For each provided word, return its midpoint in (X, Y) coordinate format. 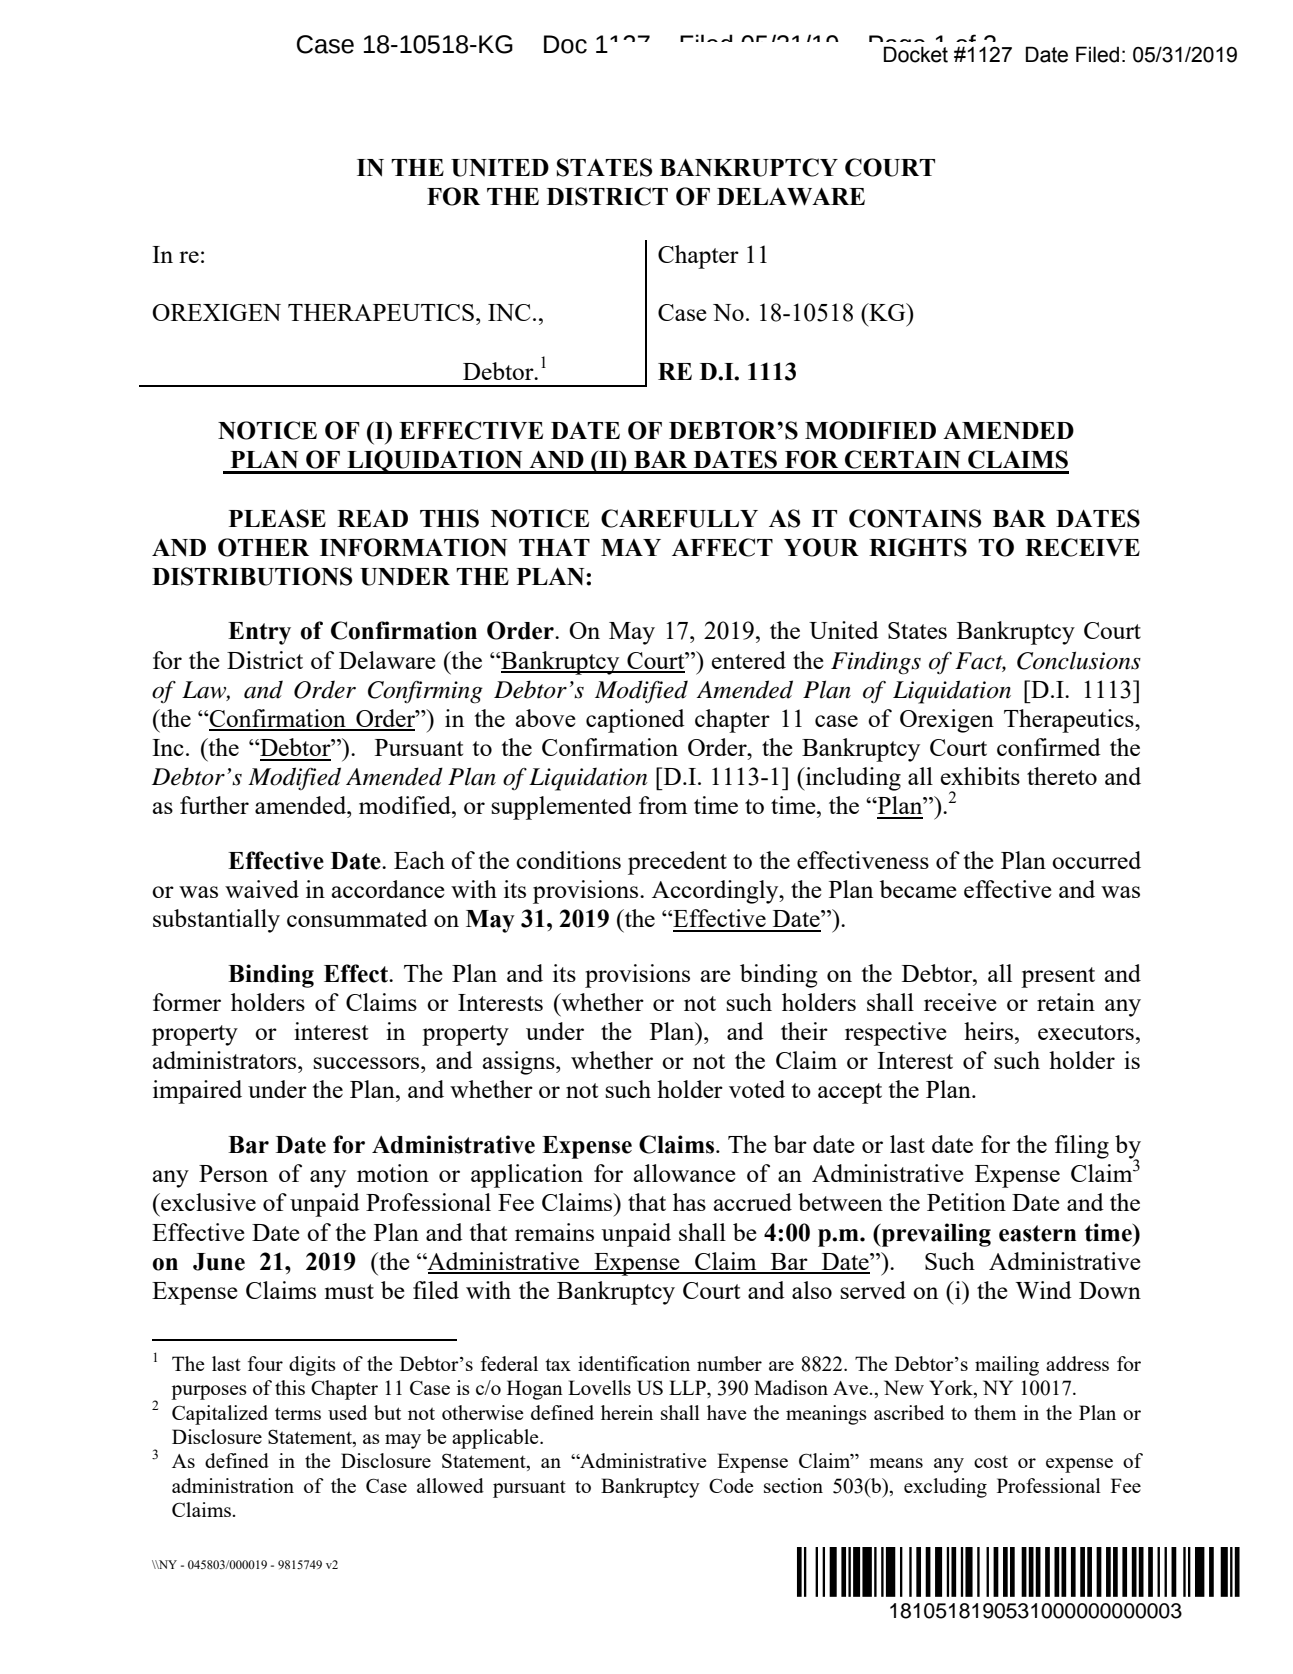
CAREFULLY (679, 518)
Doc (565, 44)
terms (298, 1414)
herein (627, 1412)
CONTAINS (915, 518)
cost (991, 1461)
